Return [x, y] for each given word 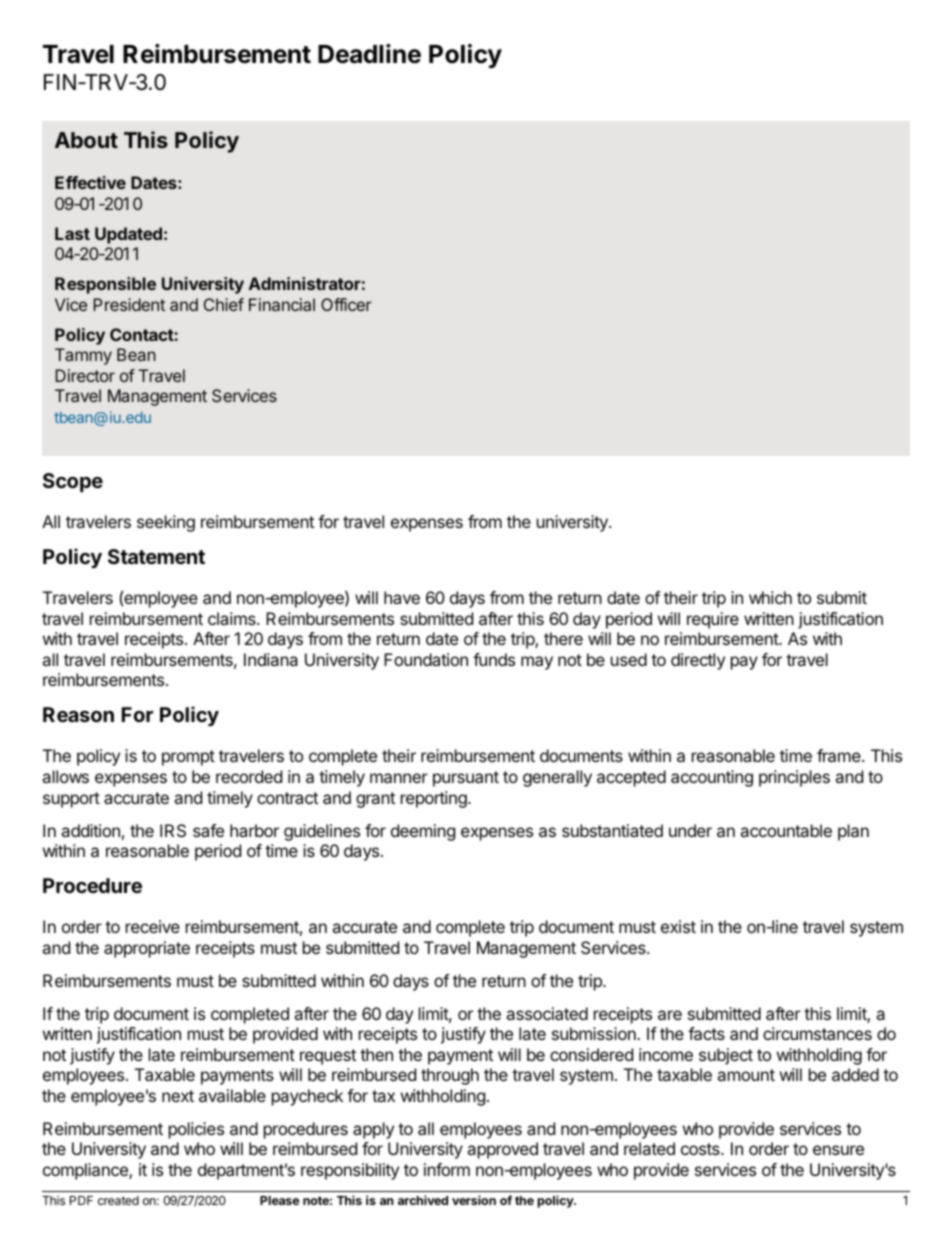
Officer [346, 304]
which [770, 597]
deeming [423, 832]
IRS [173, 830]
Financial [282, 304]
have [402, 597]
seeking [166, 523]
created [118, 1200]
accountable [786, 830]
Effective [90, 182]
